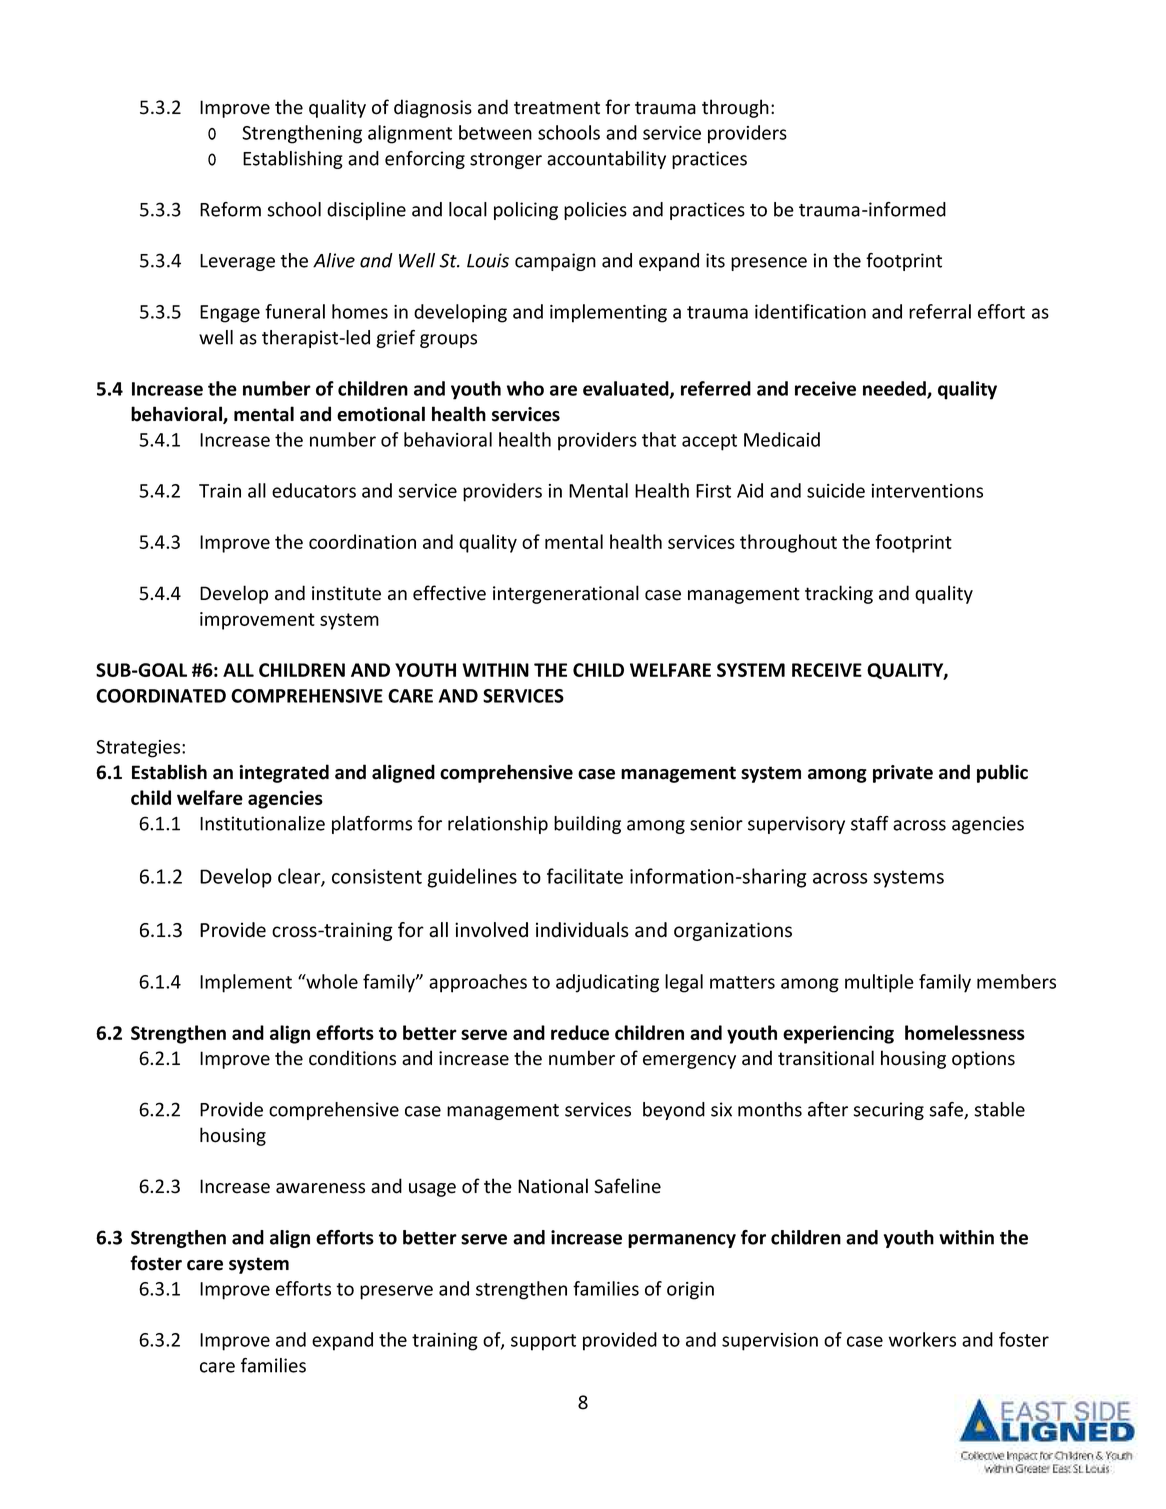  I want to click on educators, so click(314, 490).
